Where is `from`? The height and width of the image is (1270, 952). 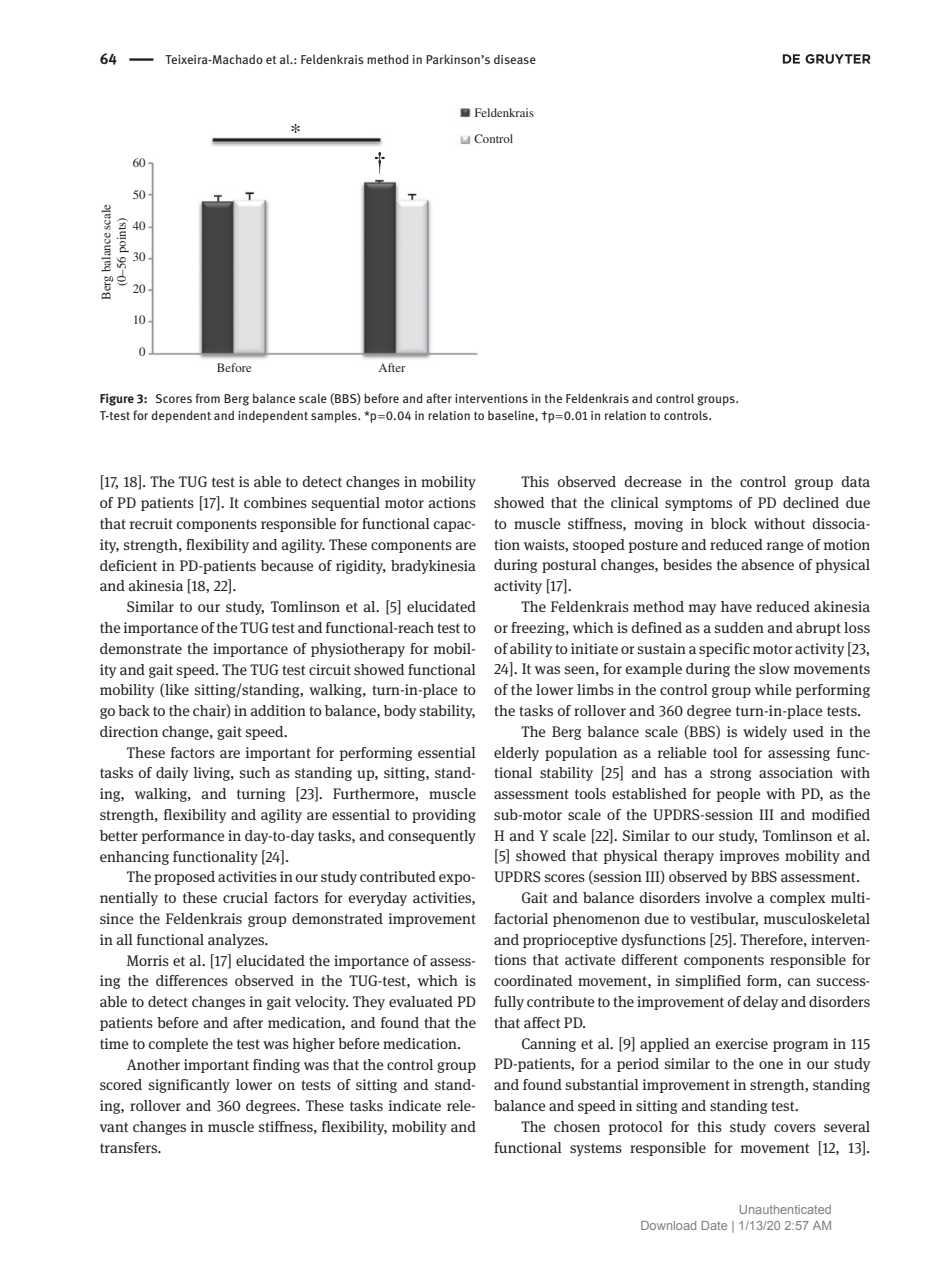
from is located at coordinates (208, 398).
